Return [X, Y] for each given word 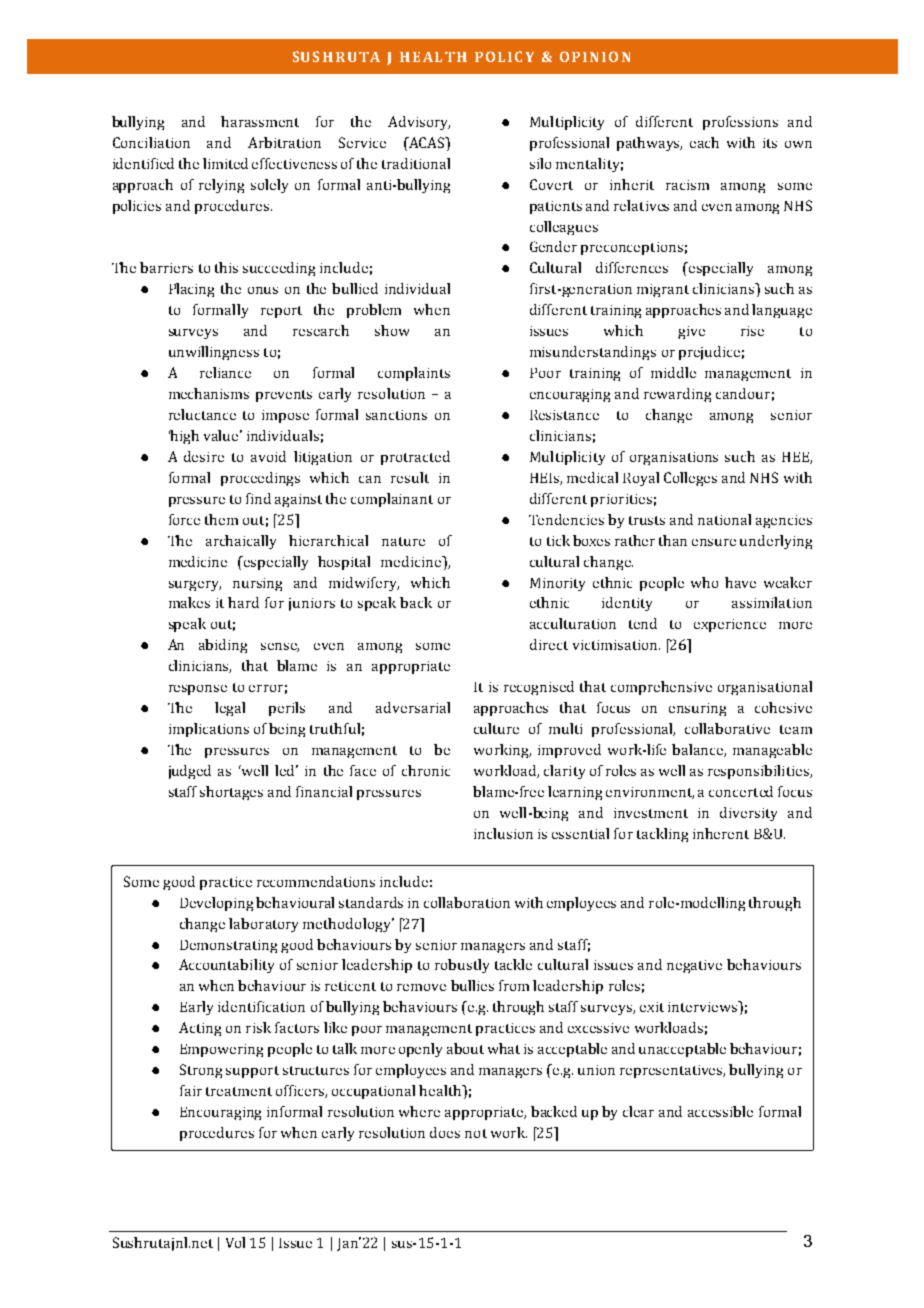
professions [740, 123]
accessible [720, 1111]
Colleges [690, 479]
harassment [260, 121]
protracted [415, 458]
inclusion [503, 833]
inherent [721, 833]
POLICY [504, 56]
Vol [235, 1242]
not [476, 1133]
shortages [231, 793]
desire [204, 456]
